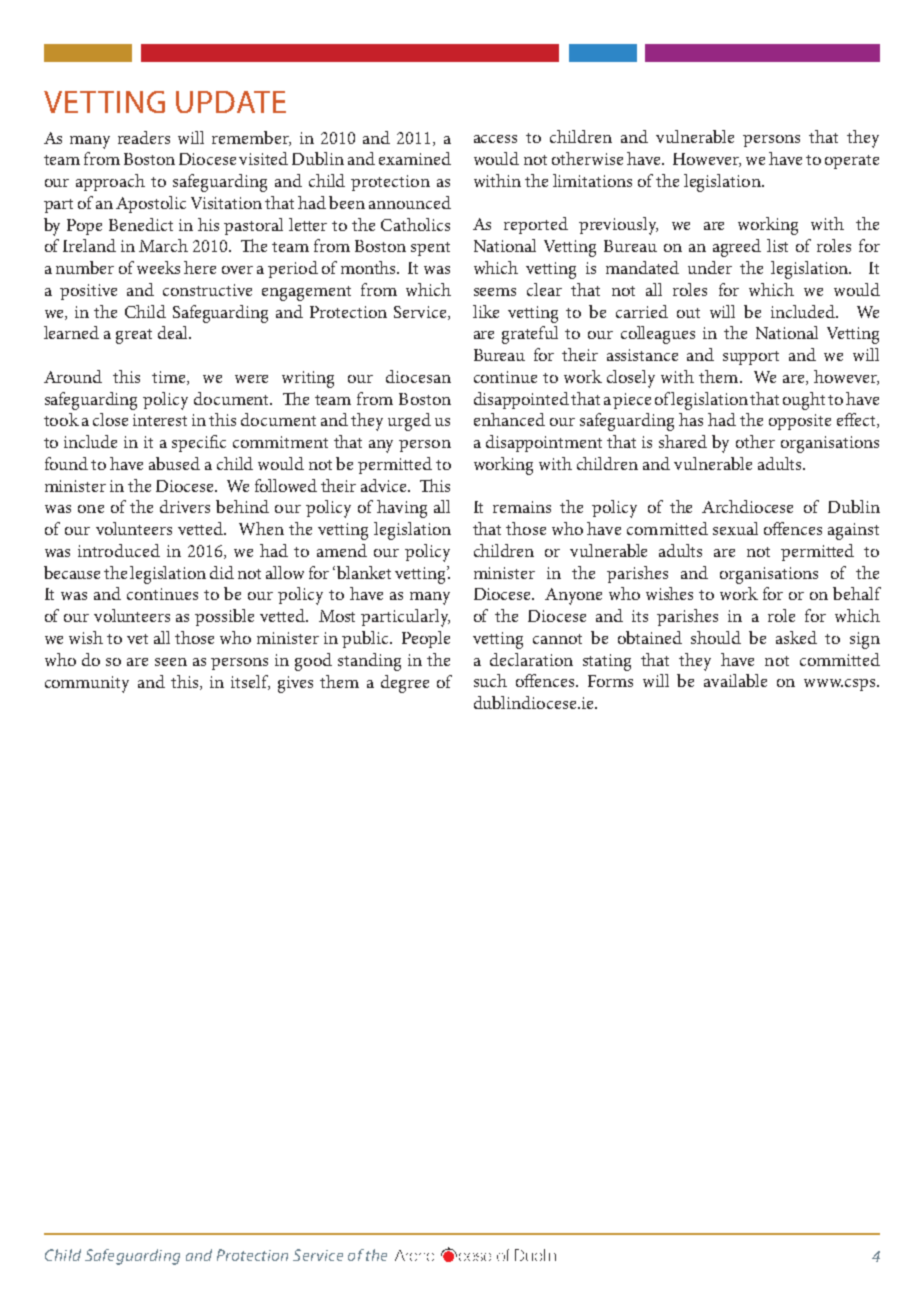 This screenshot has width=924, height=1308. What do you see at coordinates (495, 139) in the screenshot?
I see `access` at bounding box center [495, 139].
